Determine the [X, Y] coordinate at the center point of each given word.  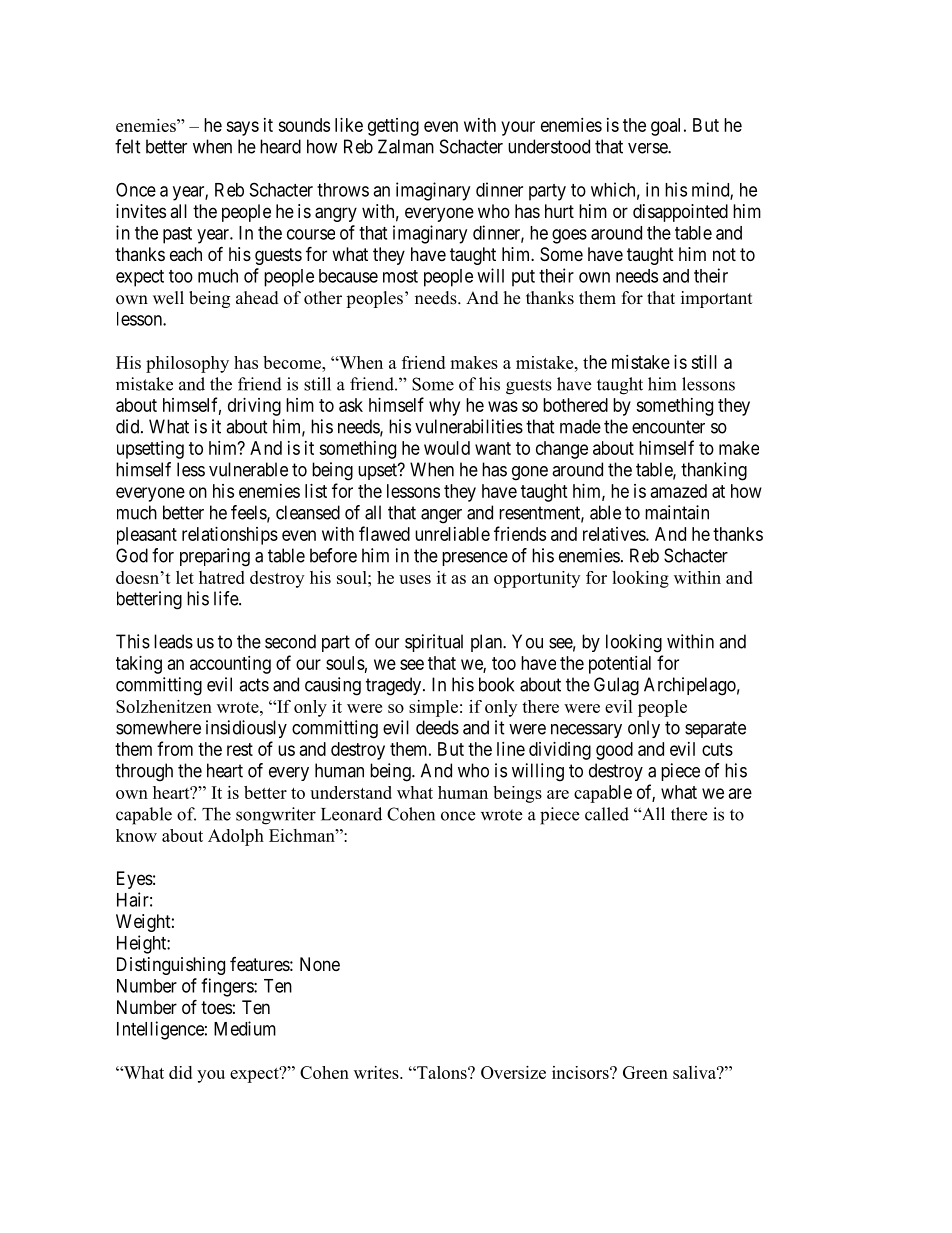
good [614, 751]
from [175, 748]
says [242, 128]
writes [377, 1072]
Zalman [406, 146]
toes [216, 1007]
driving [254, 407]
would [447, 448]
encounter [668, 427]
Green [645, 1072]
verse [648, 148]
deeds [437, 727]
